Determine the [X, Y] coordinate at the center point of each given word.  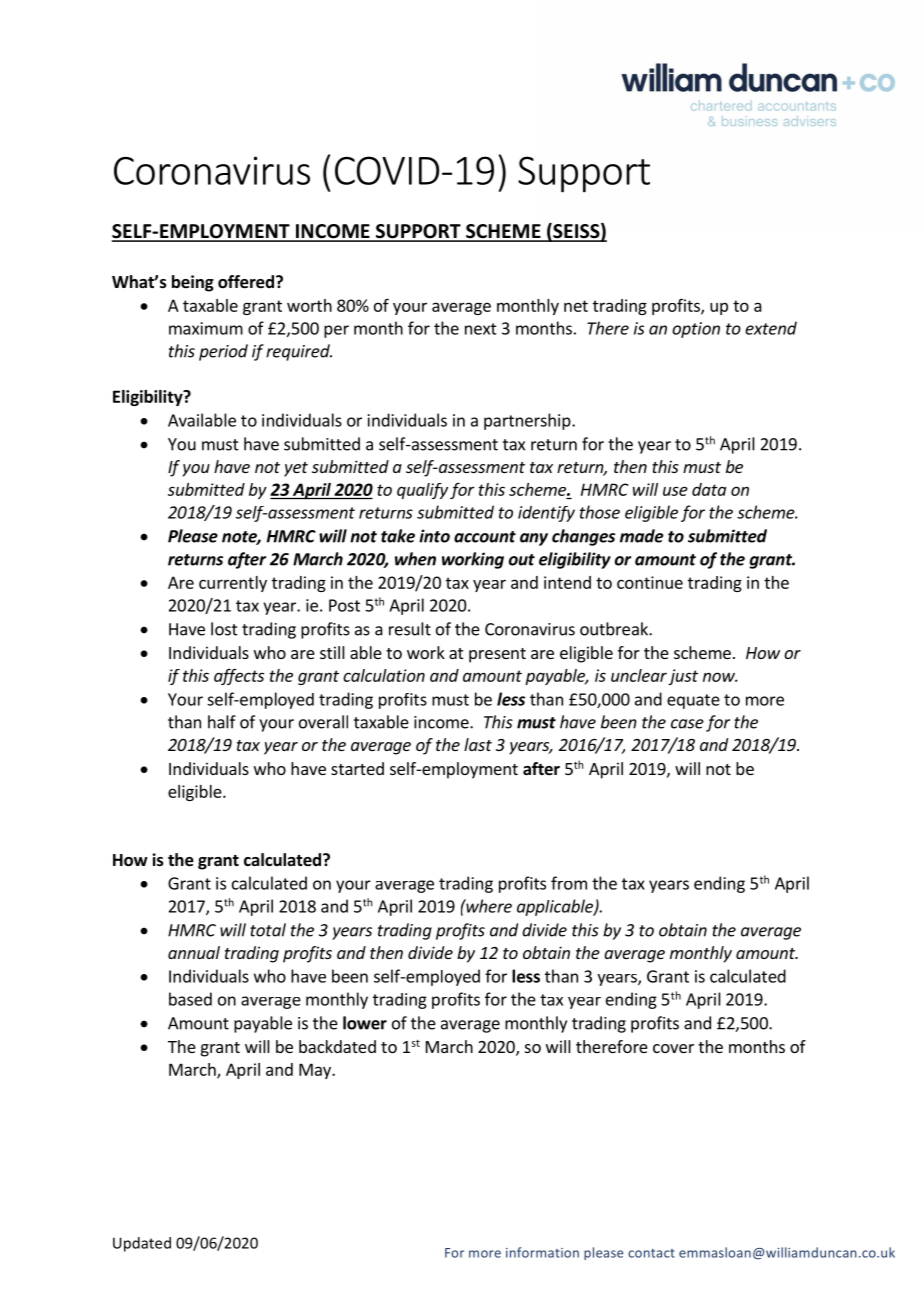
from [569, 883]
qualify [422, 491]
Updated [142, 1244]
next [481, 329]
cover [673, 1048]
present [497, 655]
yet [296, 469]
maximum [206, 328]
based [190, 999]
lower [365, 1023]
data [709, 489]
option [696, 330]
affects [239, 676]
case [687, 724]
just [683, 677]
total [268, 930]
